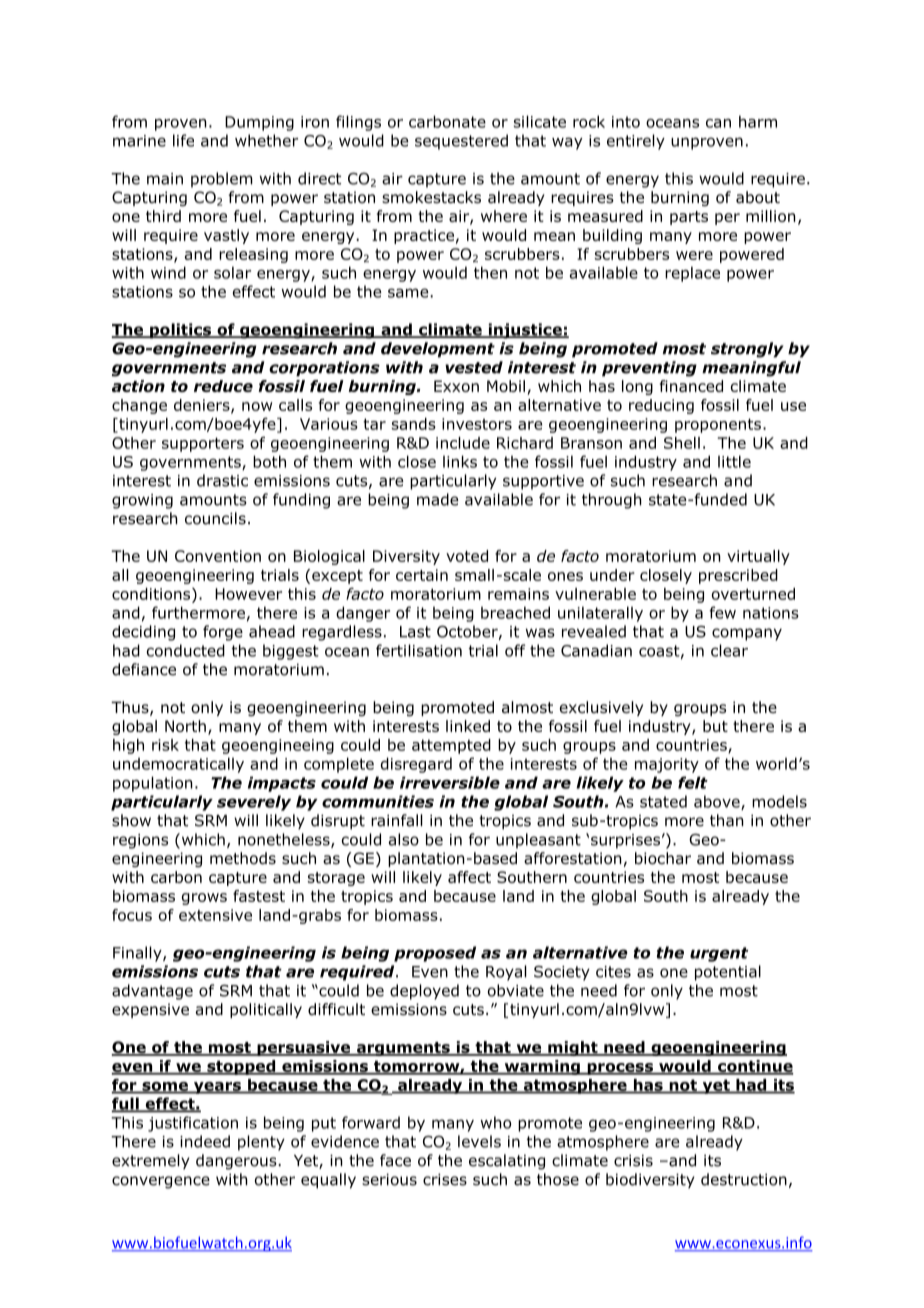 This document has width=924, height=1308. I want to click on deniers, so click(203, 406).
